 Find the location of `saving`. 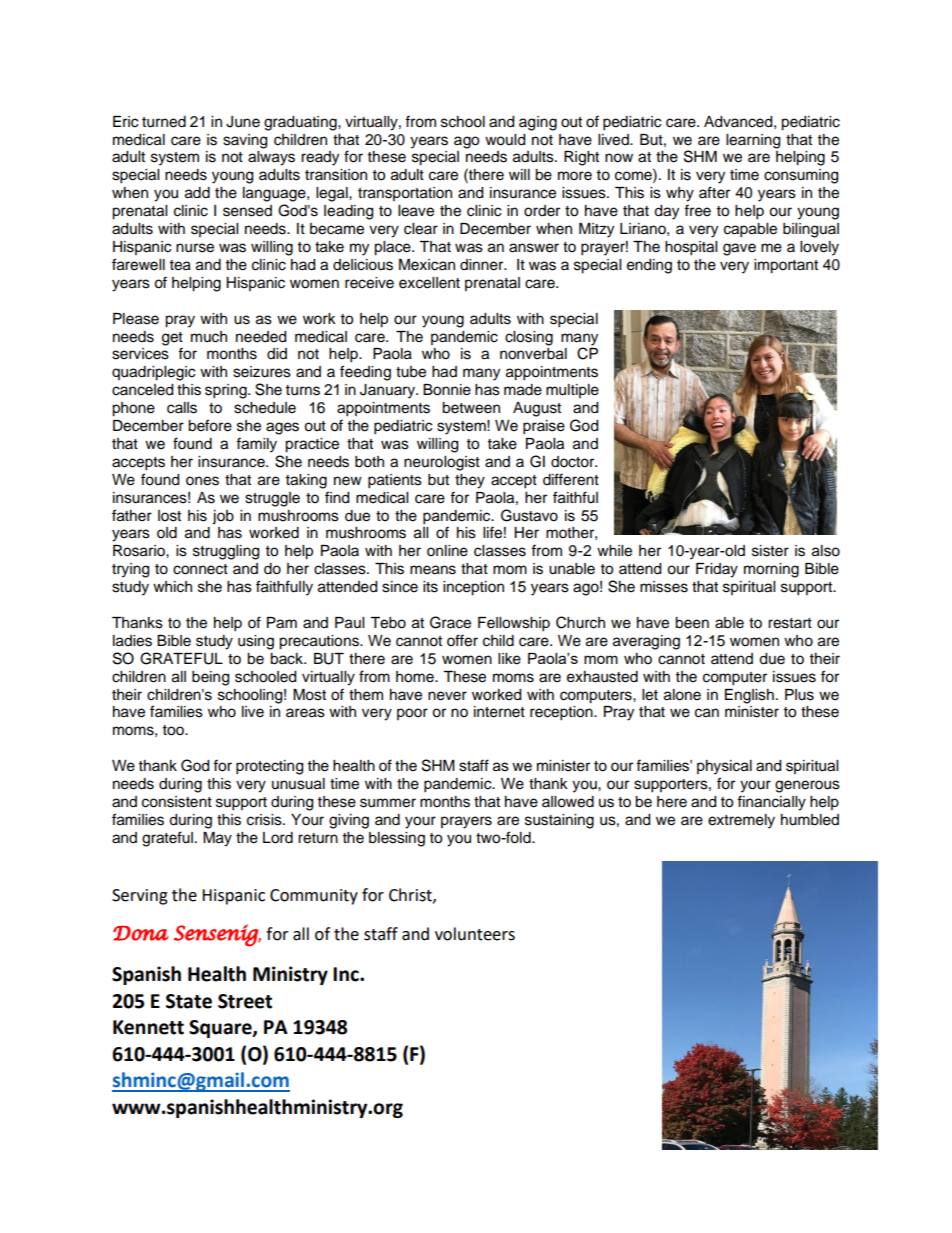

saving is located at coordinates (245, 141).
